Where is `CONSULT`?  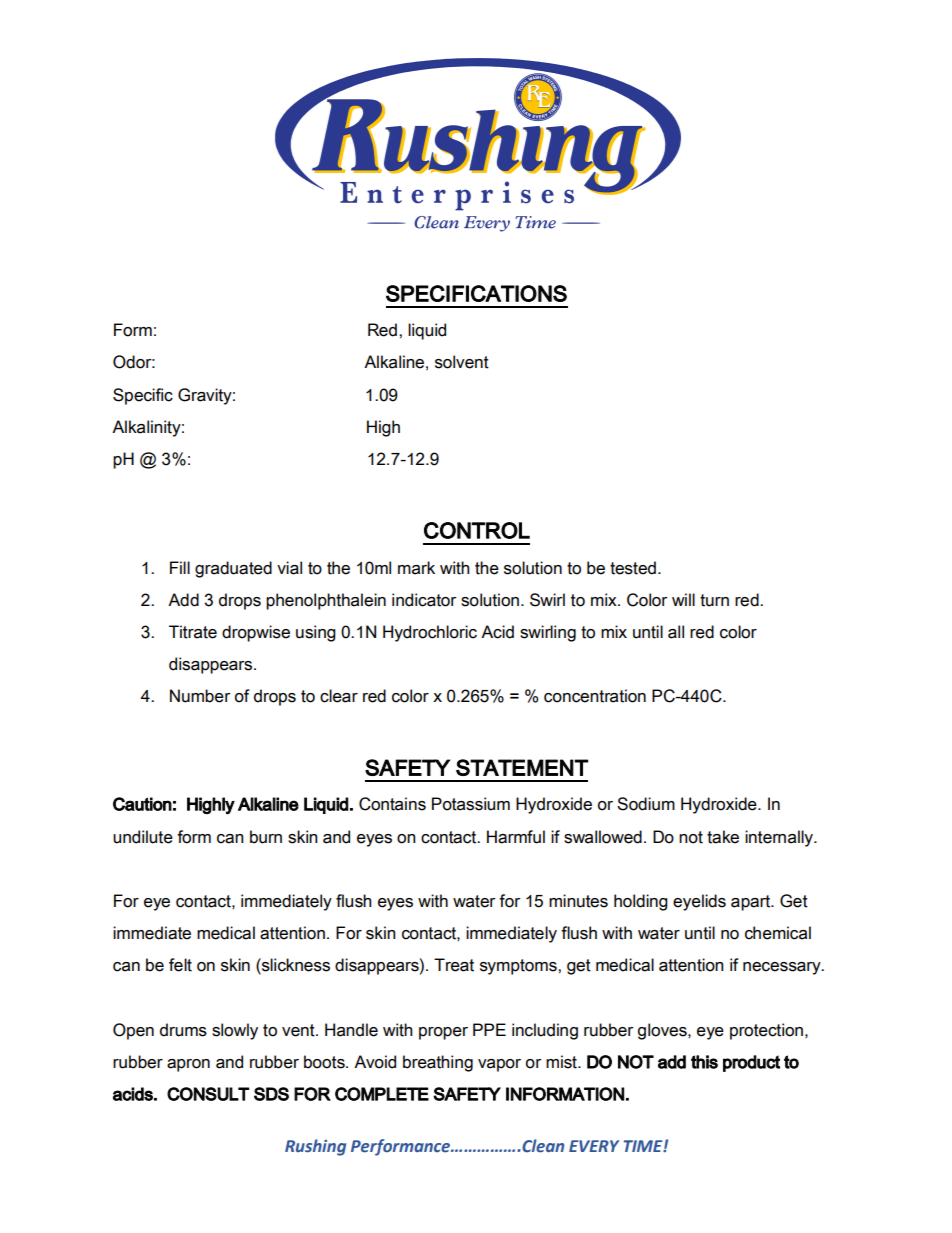 CONSULT is located at coordinates (208, 1094).
